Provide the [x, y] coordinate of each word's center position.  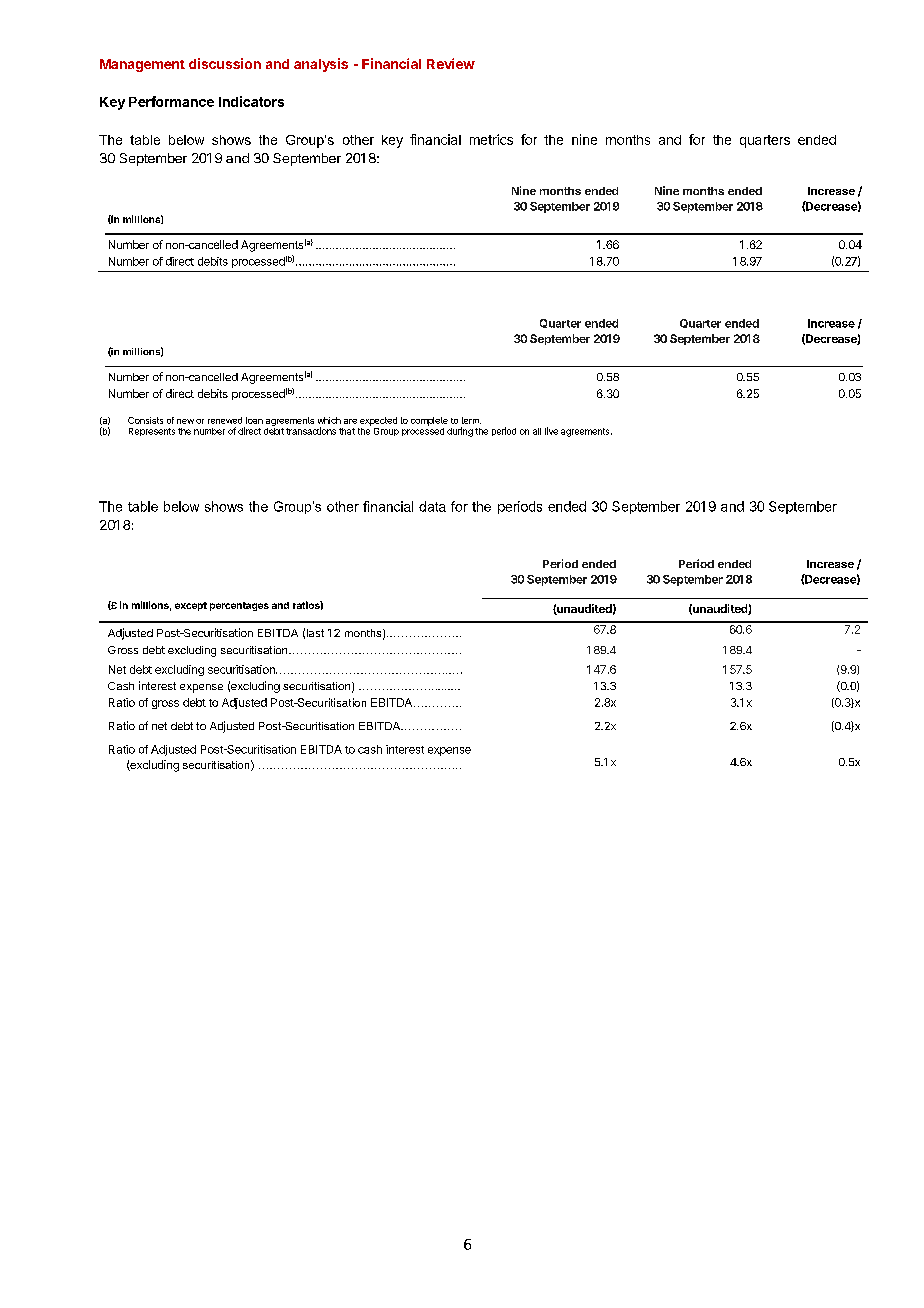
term [471, 420]
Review [451, 63]
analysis [321, 65]
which [329, 420]
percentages [239, 606]
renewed [225, 420]
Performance [171, 101]
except [191, 606]
